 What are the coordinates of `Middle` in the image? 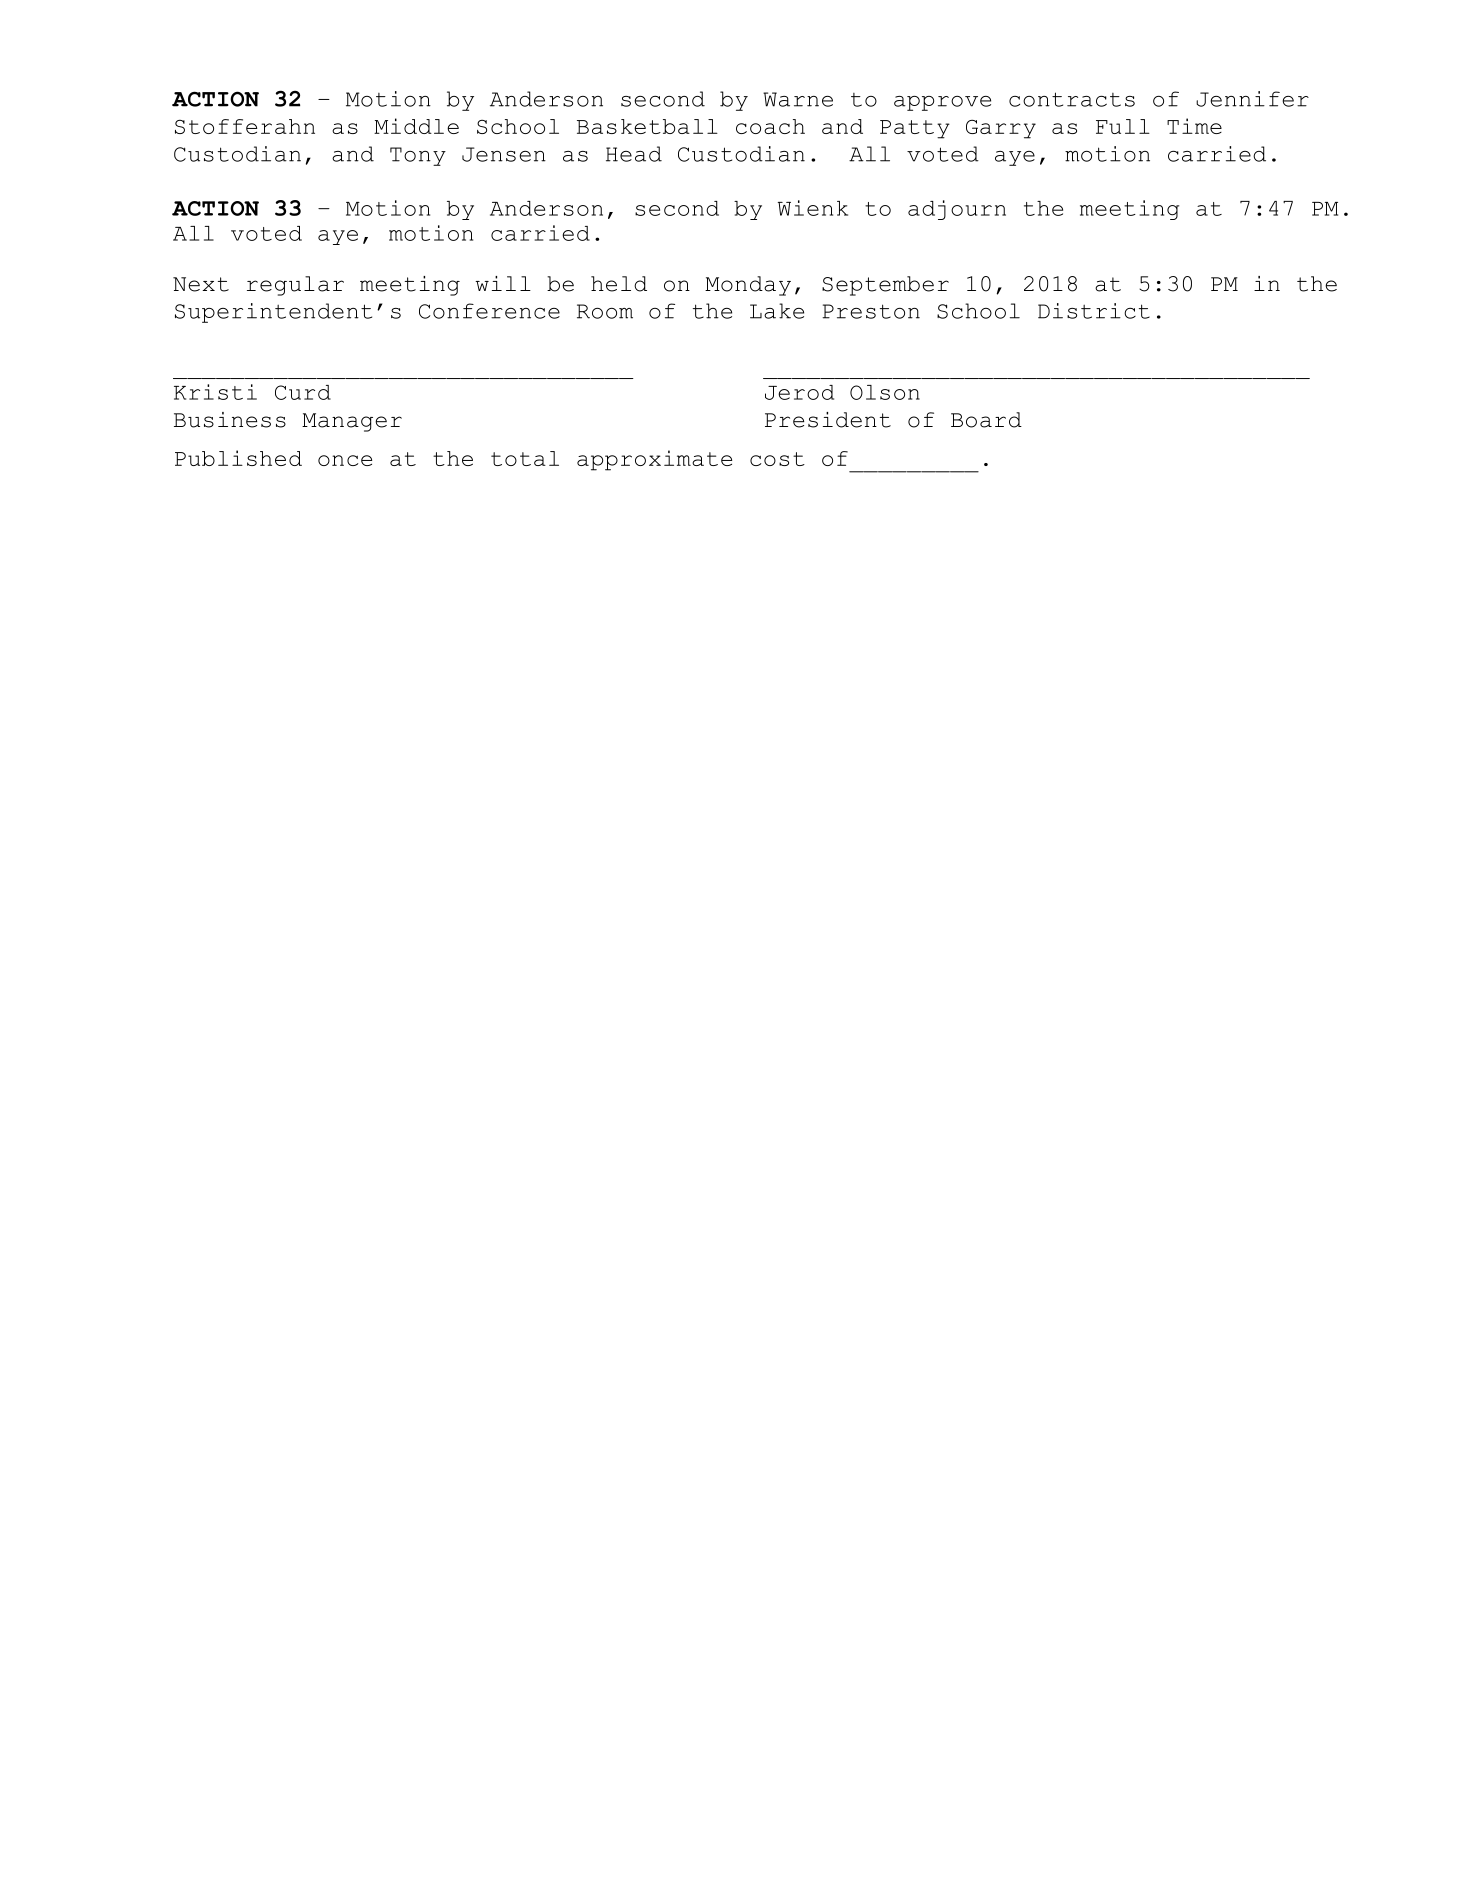 It's located at (416, 126).
